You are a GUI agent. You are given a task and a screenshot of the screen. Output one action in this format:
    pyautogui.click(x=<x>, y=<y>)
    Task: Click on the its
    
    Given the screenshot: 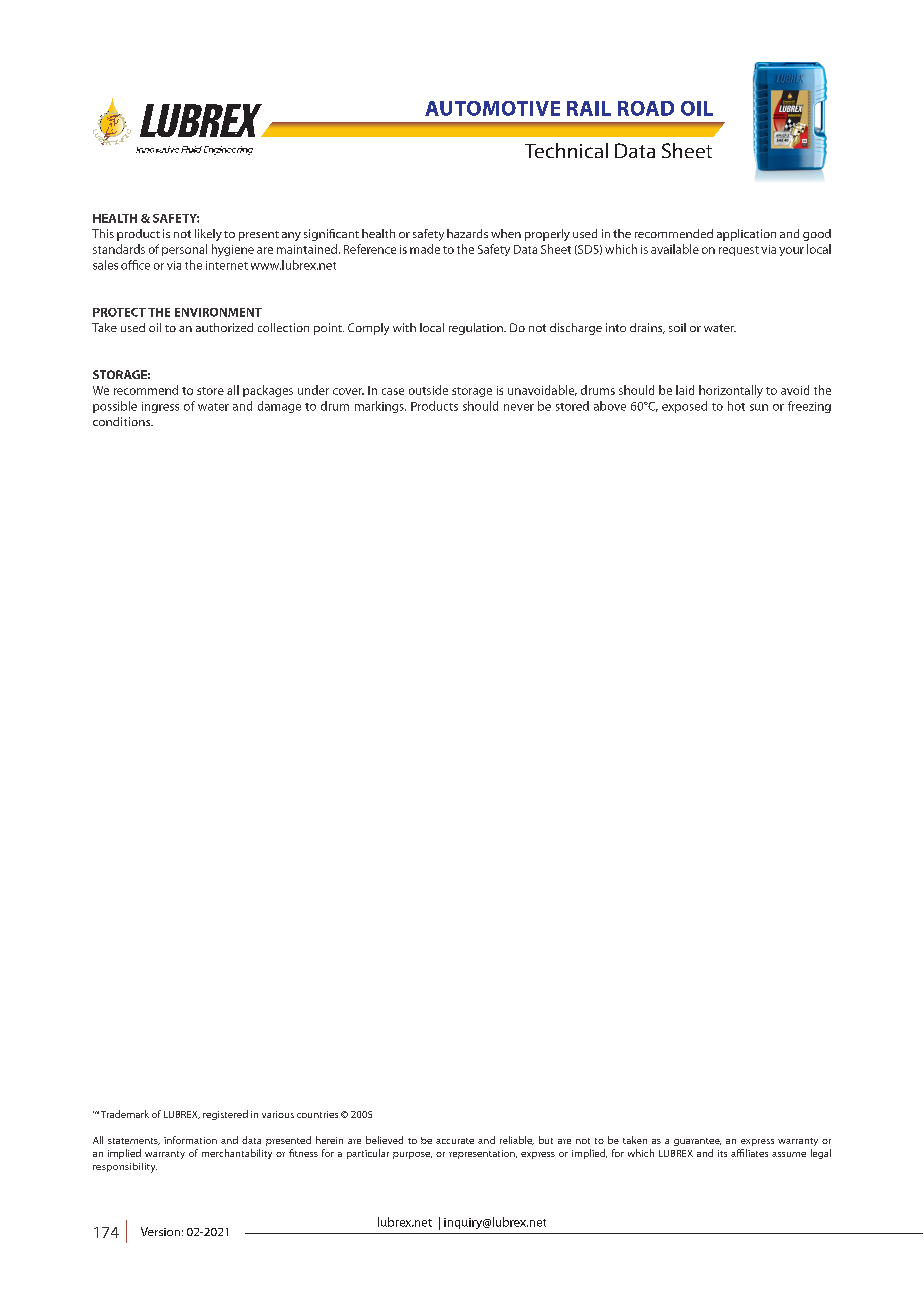 What is the action you would take?
    pyautogui.click(x=722, y=1153)
